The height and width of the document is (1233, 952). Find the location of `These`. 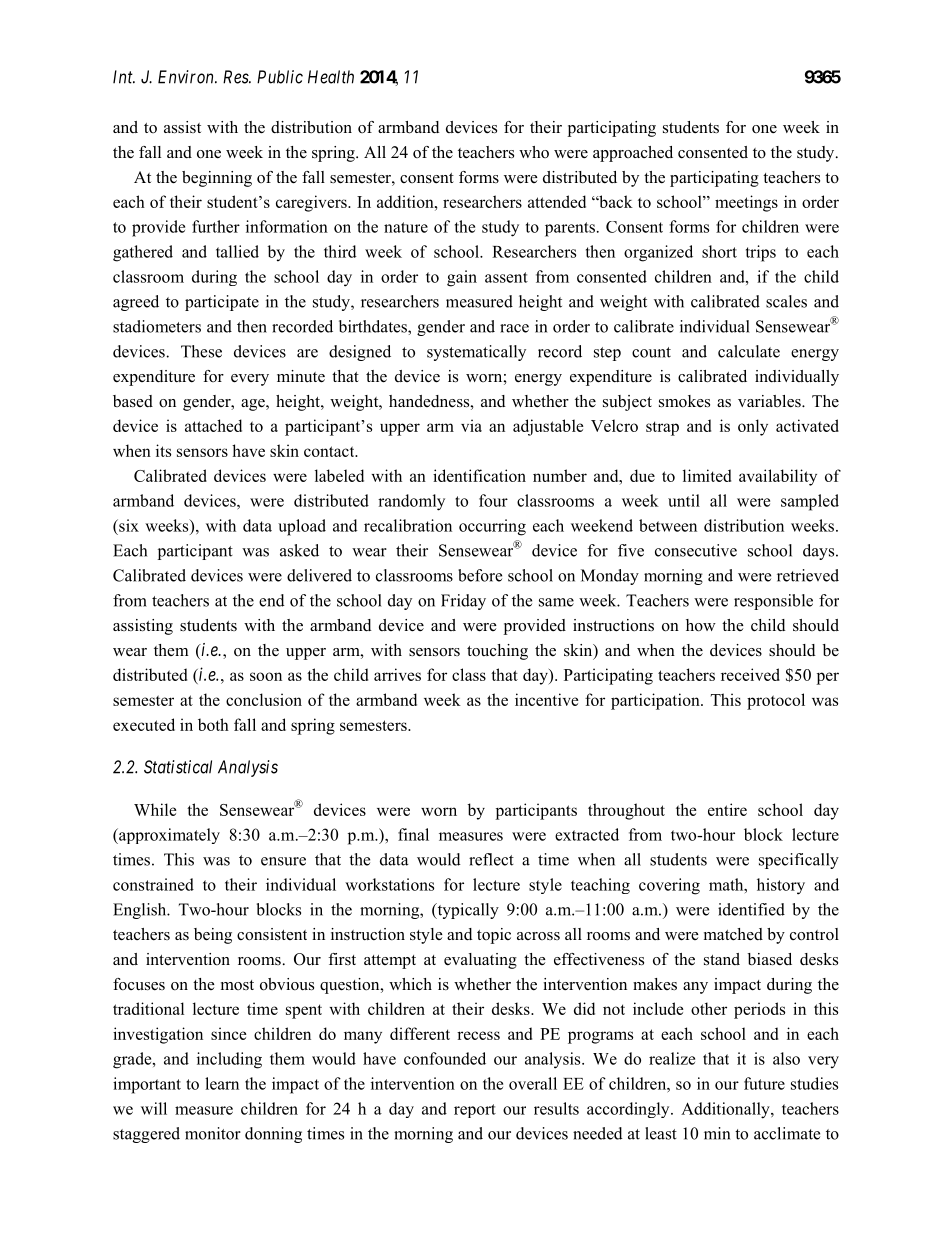

These is located at coordinates (201, 351).
